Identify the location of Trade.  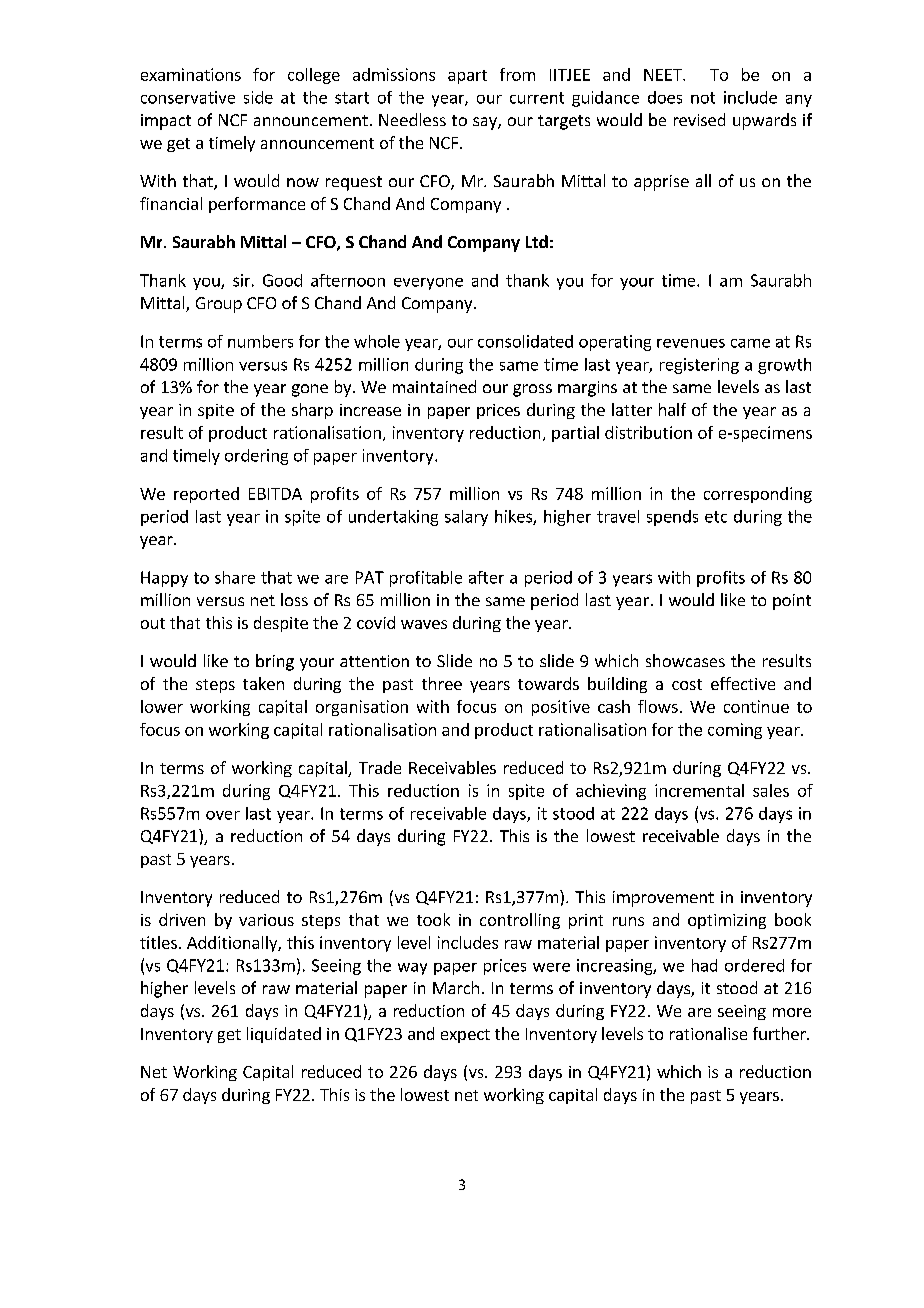
(380, 767).
